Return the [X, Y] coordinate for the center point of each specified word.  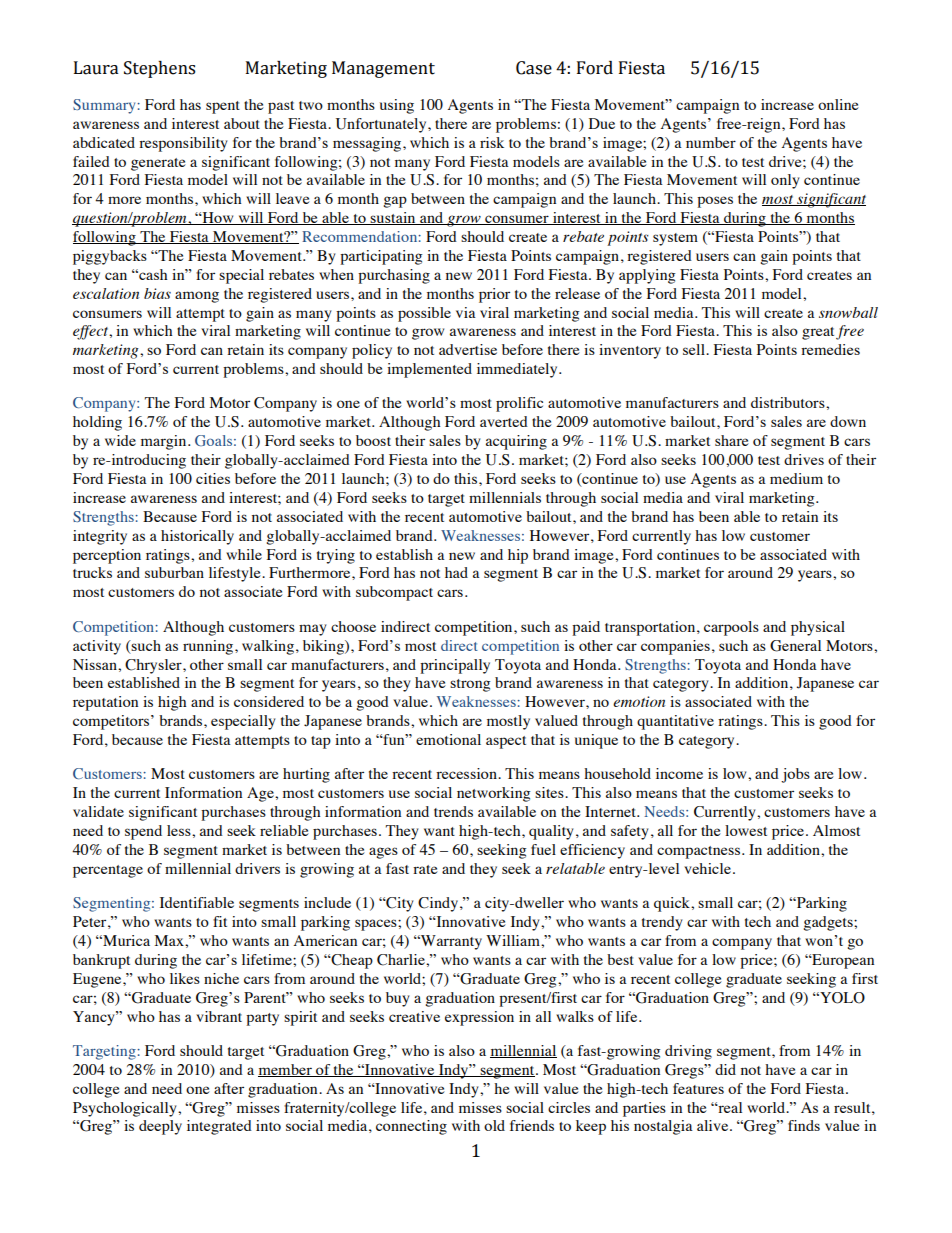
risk [492, 142]
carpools [731, 628]
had [456, 572]
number [711, 142]
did [725, 1069]
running [209, 647]
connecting [411, 1127]
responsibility [183, 144]
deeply [160, 1127]
